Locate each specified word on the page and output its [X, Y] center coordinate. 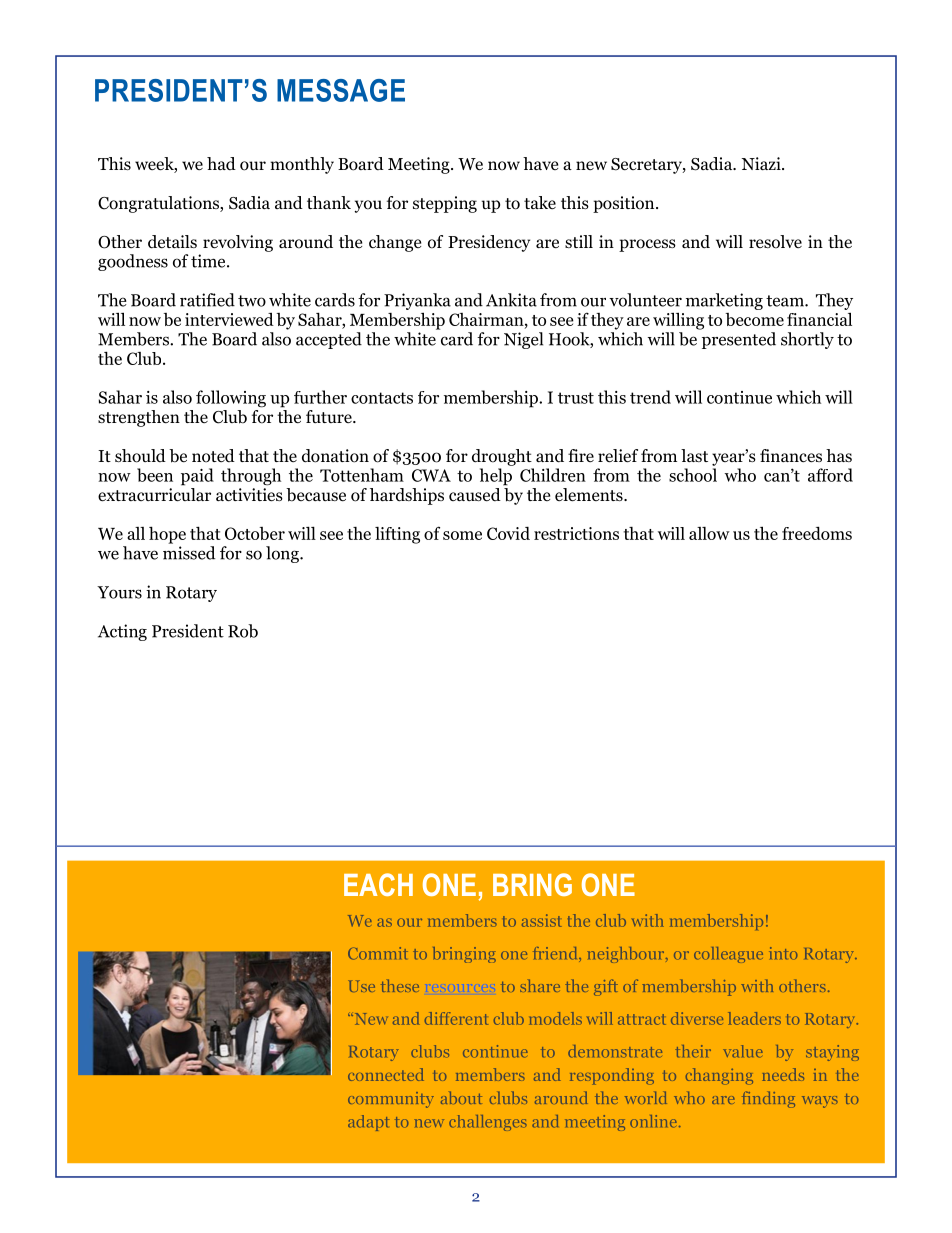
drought [502, 457]
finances [791, 456]
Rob [243, 631]
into [783, 953]
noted [213, 456]
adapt [368, 1123]
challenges [488, 1123]
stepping [445, 204]
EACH [378, 884]
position [625, 204]
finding [768, 1099]
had [221, 163]
